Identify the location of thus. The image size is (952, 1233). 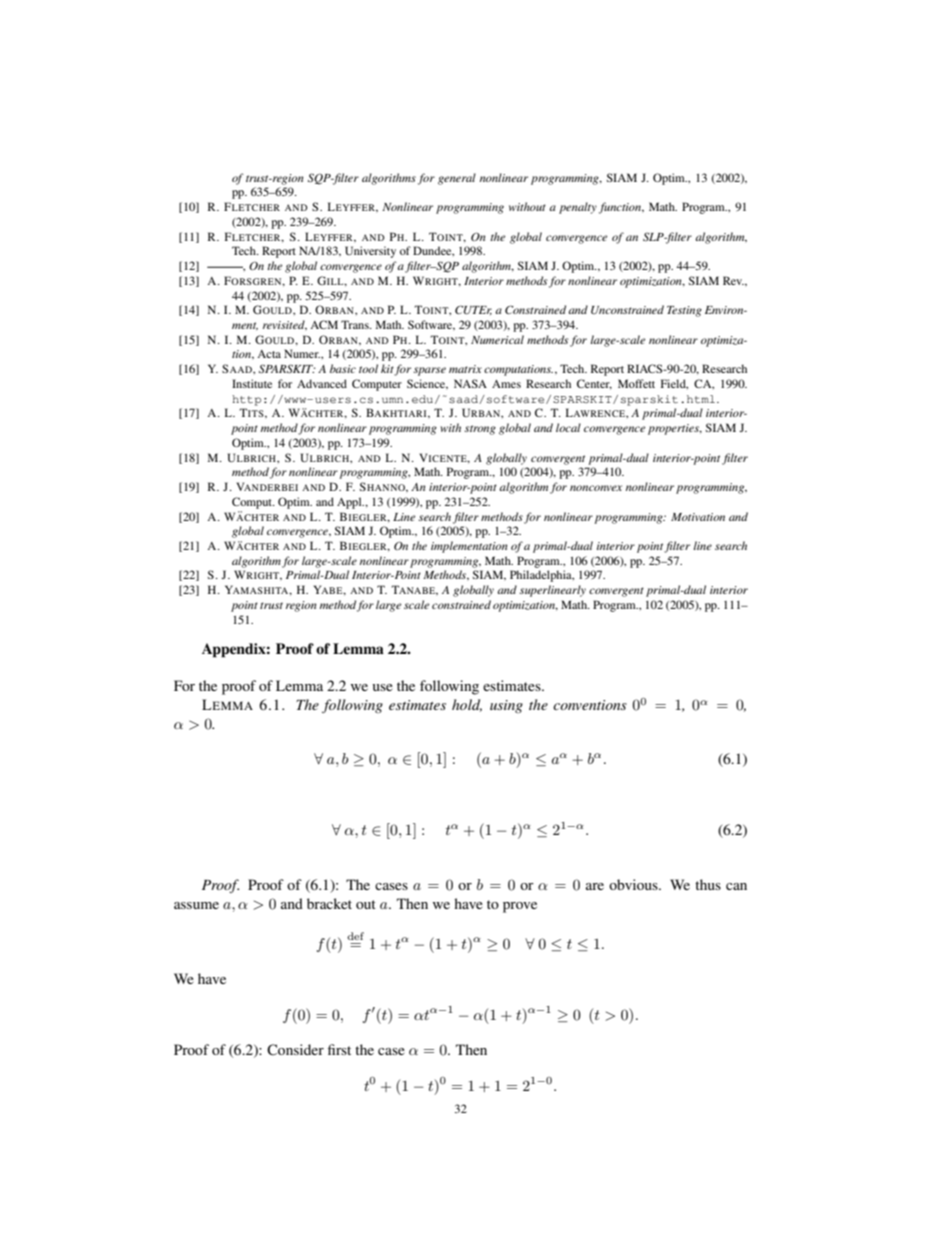
(708, 884).
